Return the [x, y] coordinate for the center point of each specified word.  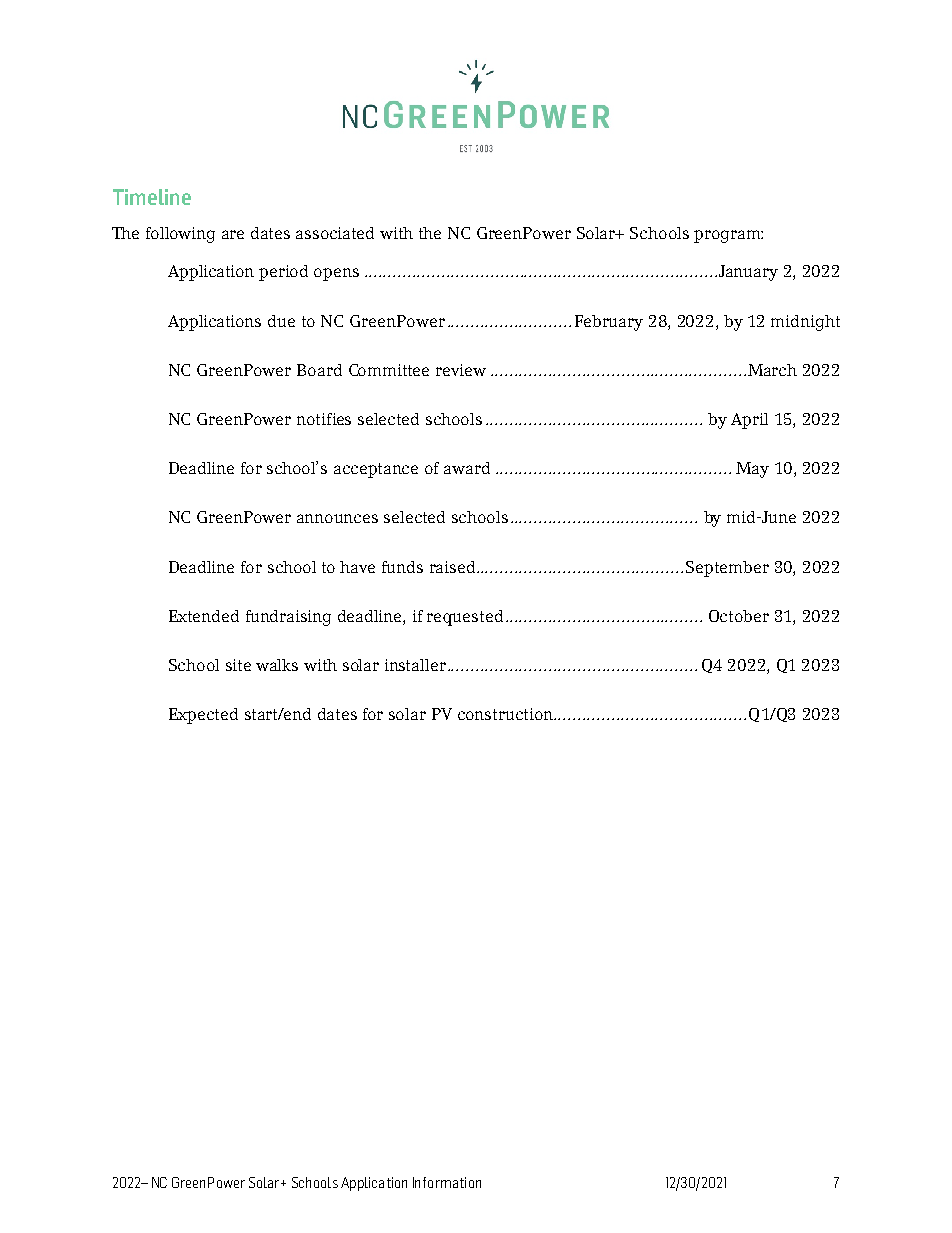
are [233, 234]
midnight [805, 323]
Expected [203, 716]
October [739, 616]
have [357, 567]
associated [335, 233]
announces [337, 518]
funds [402, 567]
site [238, 665]
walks [277, 665]
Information [447, 1182]
